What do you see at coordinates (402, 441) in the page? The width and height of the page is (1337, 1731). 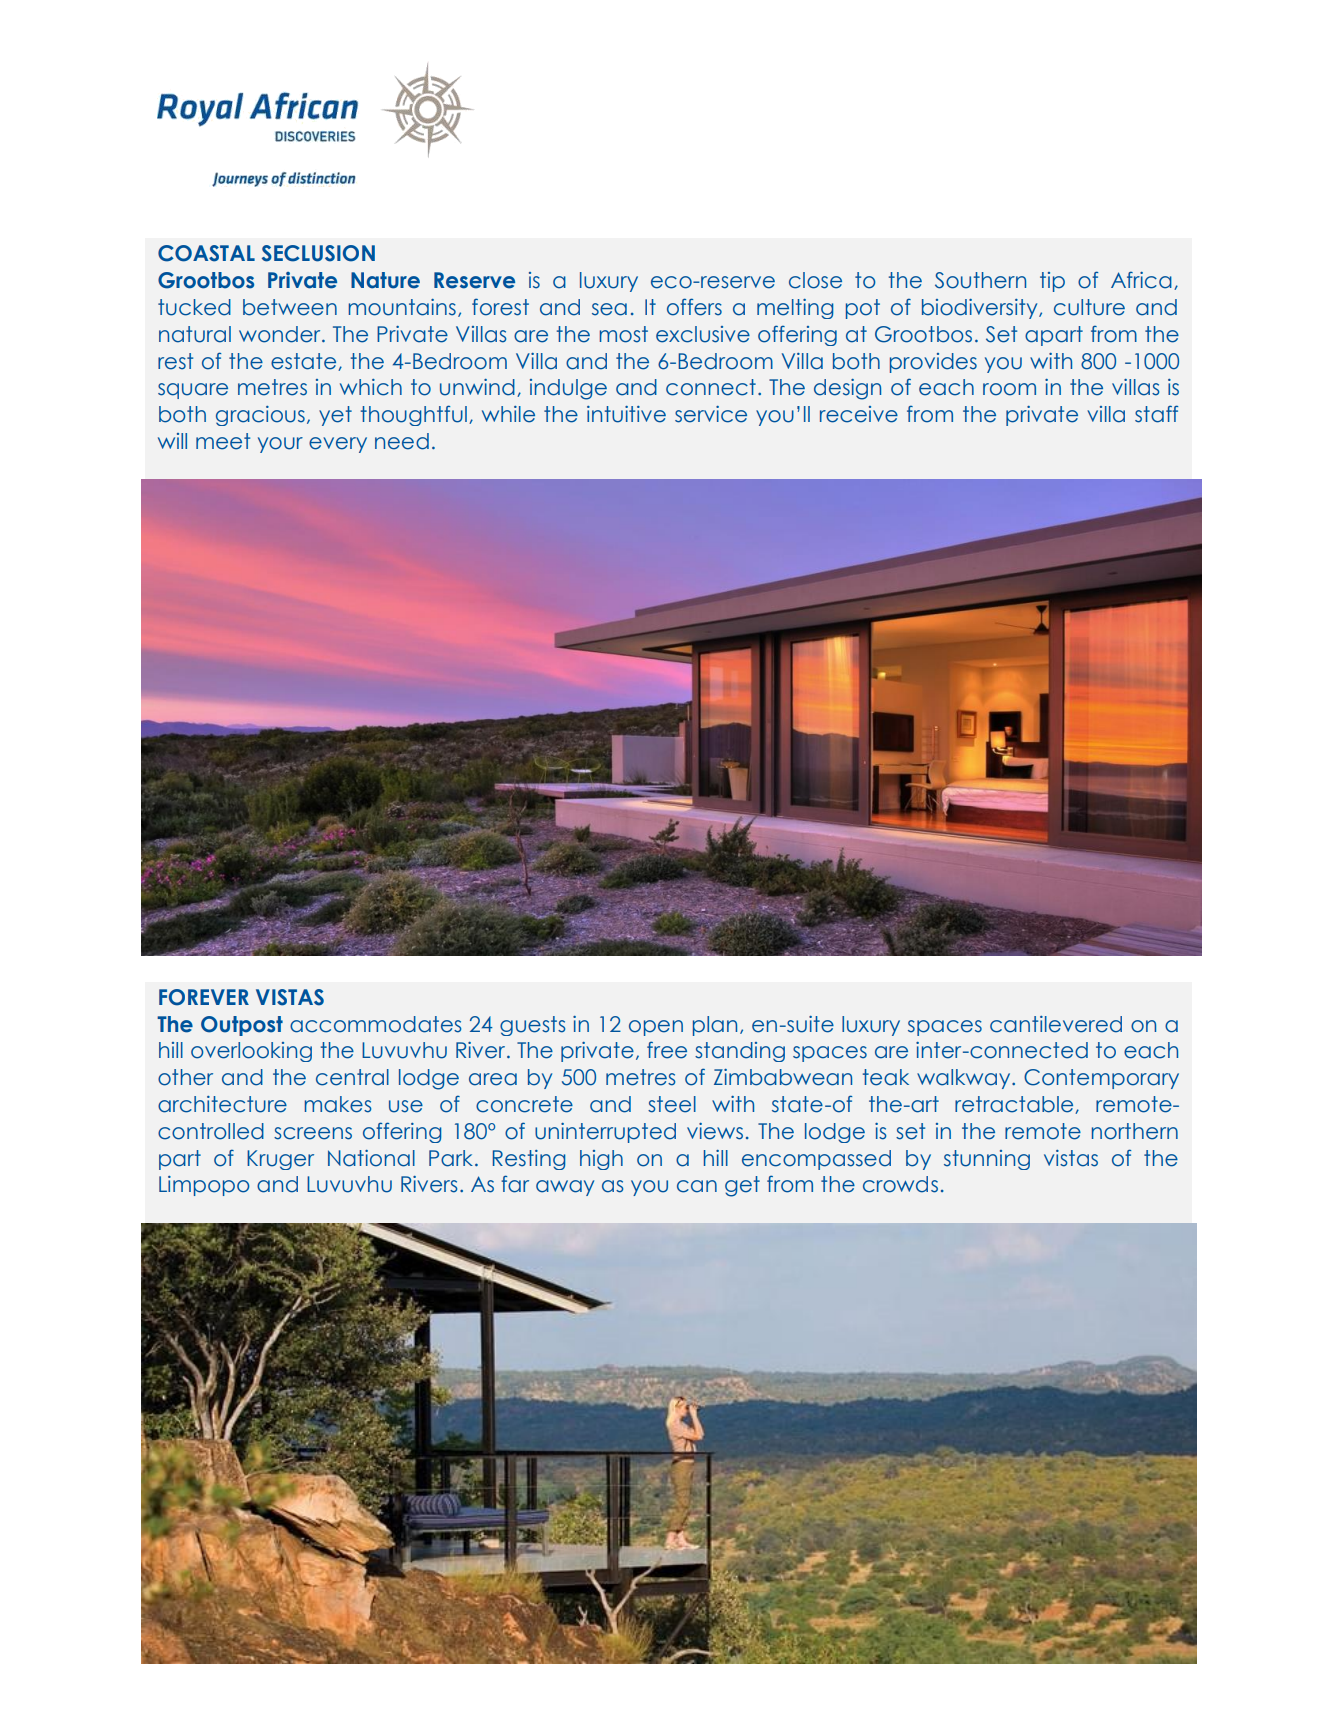 I see `need` at bounding box center [402, 441].
